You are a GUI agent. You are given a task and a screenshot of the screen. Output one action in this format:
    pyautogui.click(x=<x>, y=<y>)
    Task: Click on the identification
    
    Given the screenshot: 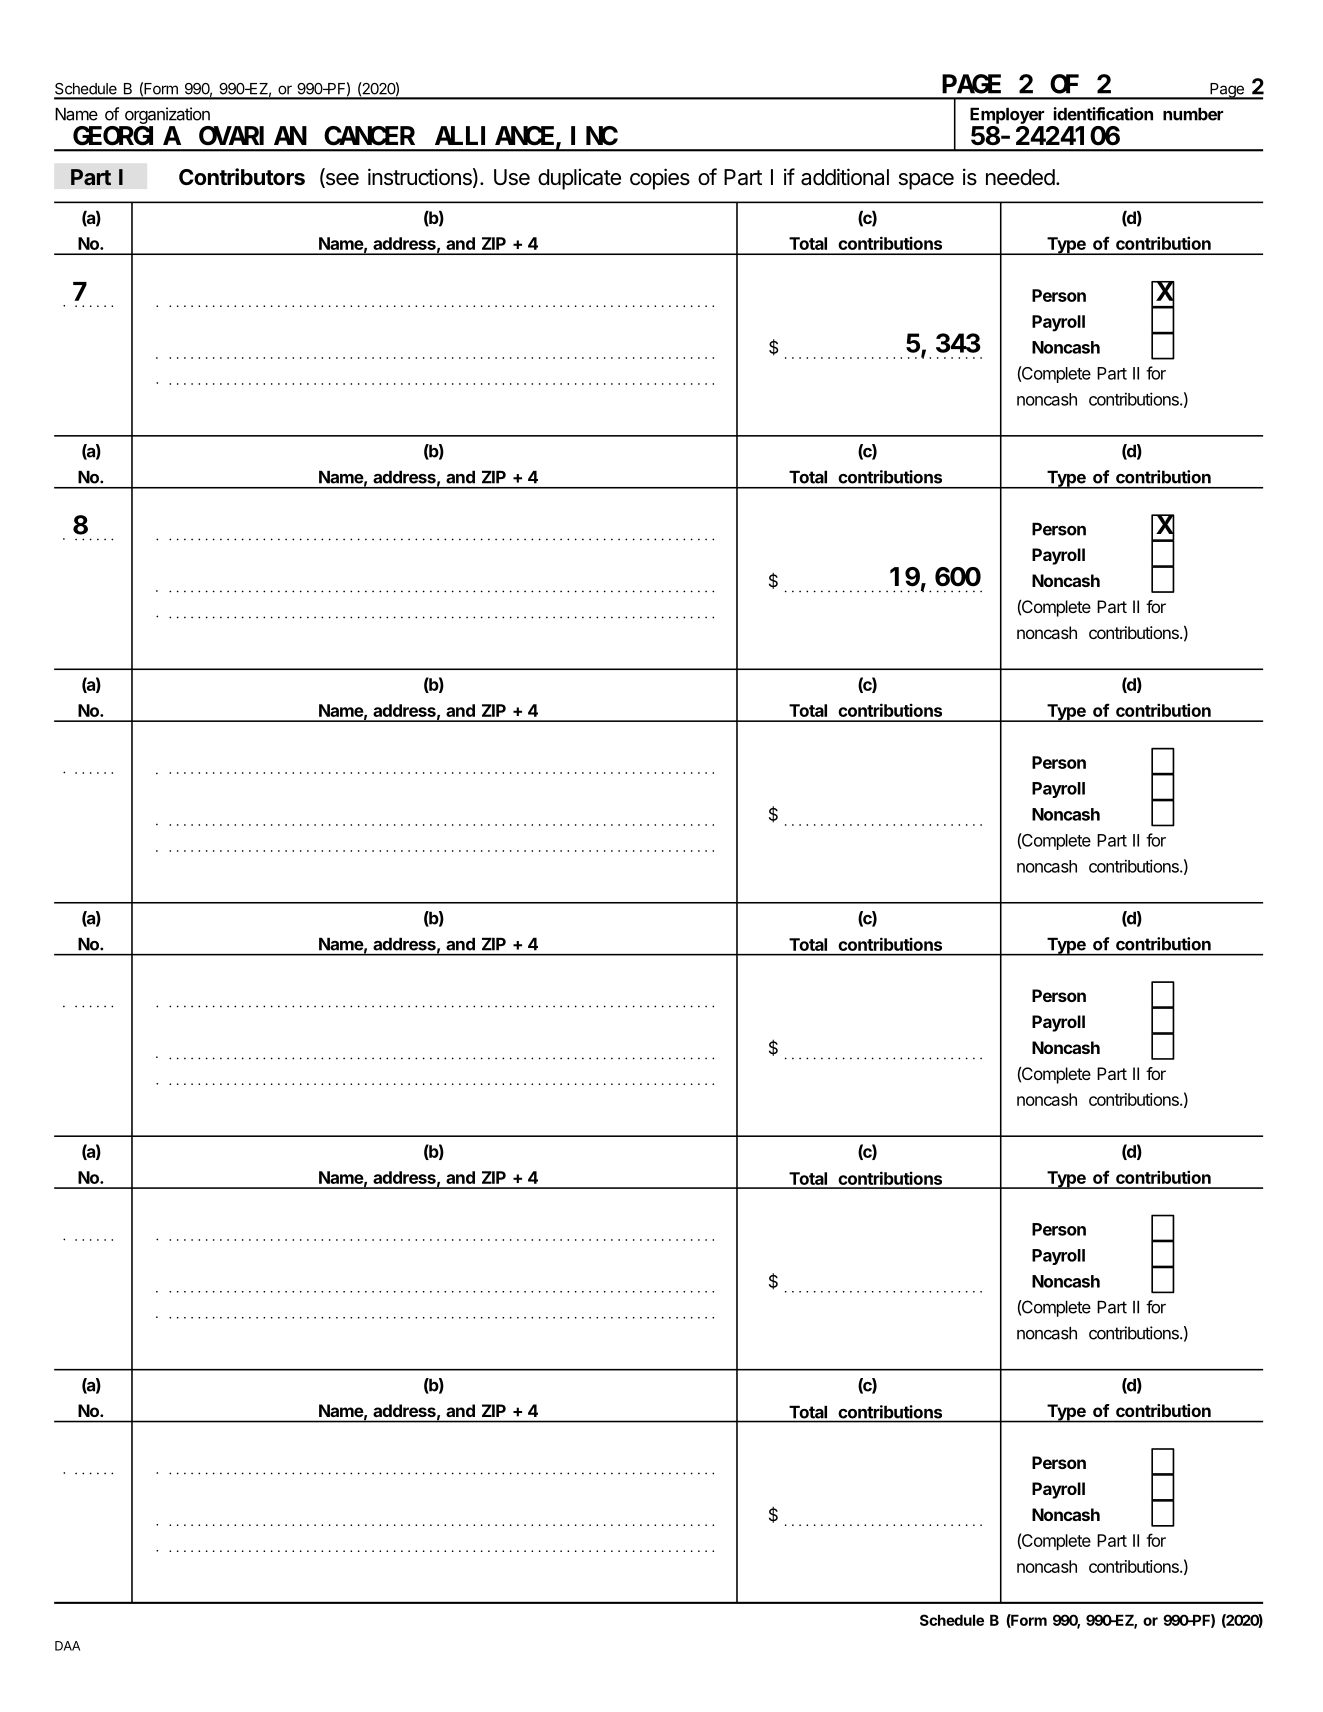 What is the action you would take?
    pyautogui.click(x=1103, y=114)
